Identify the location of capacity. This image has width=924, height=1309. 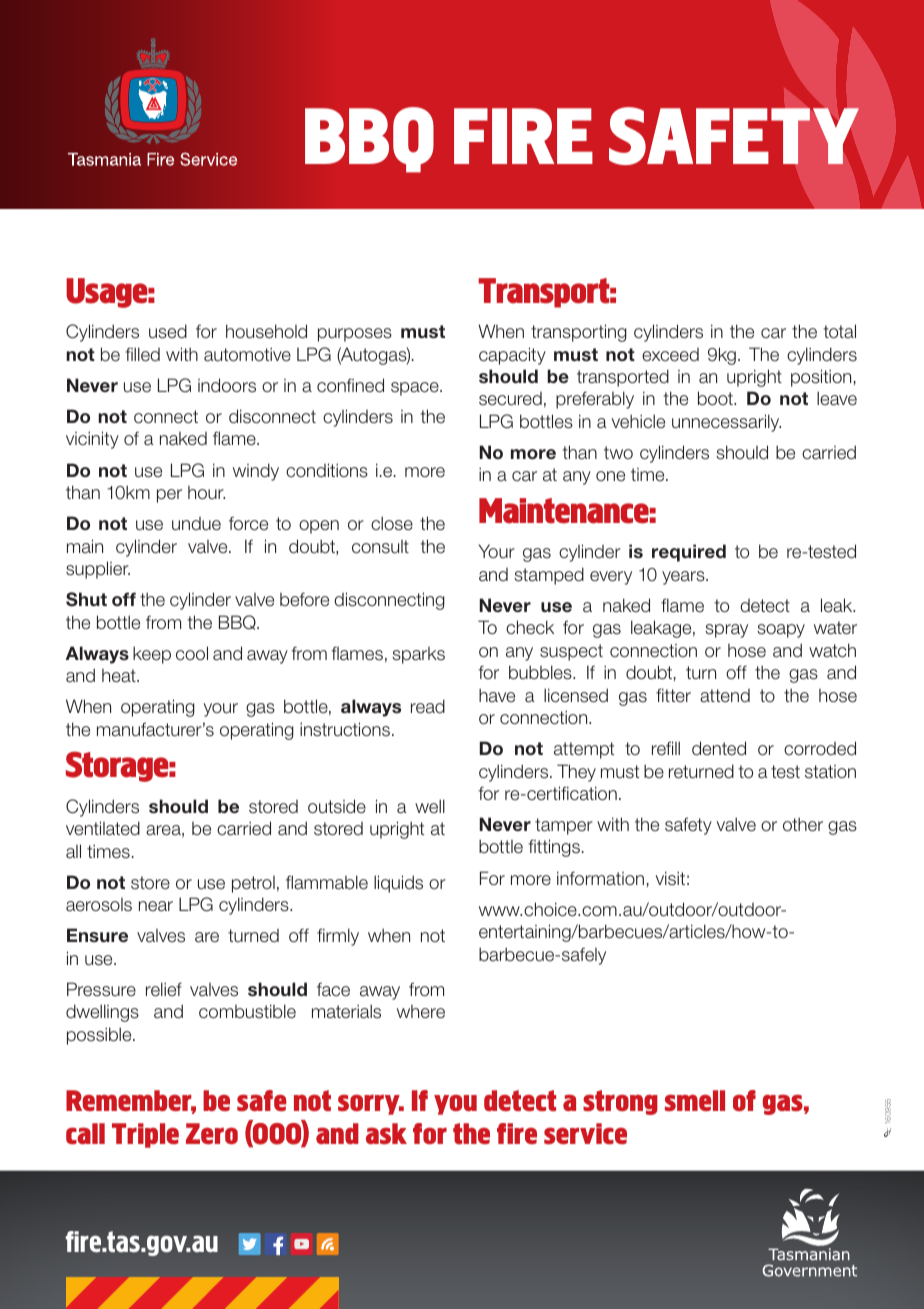
(512, 356).
